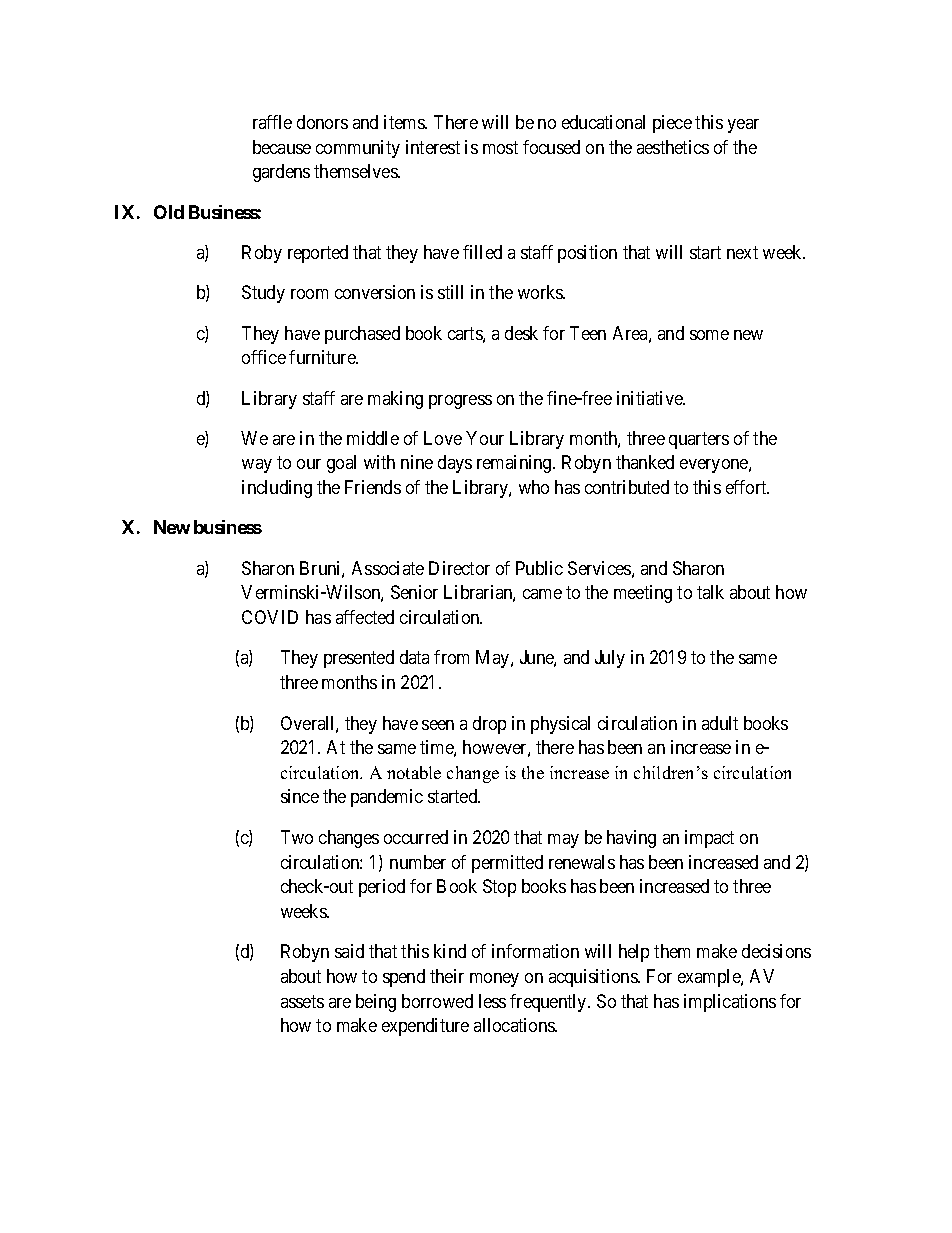  What do you see at coordinates (460, 402) in the screenshot?
I see `progress` at bounding box center [460, 402].
